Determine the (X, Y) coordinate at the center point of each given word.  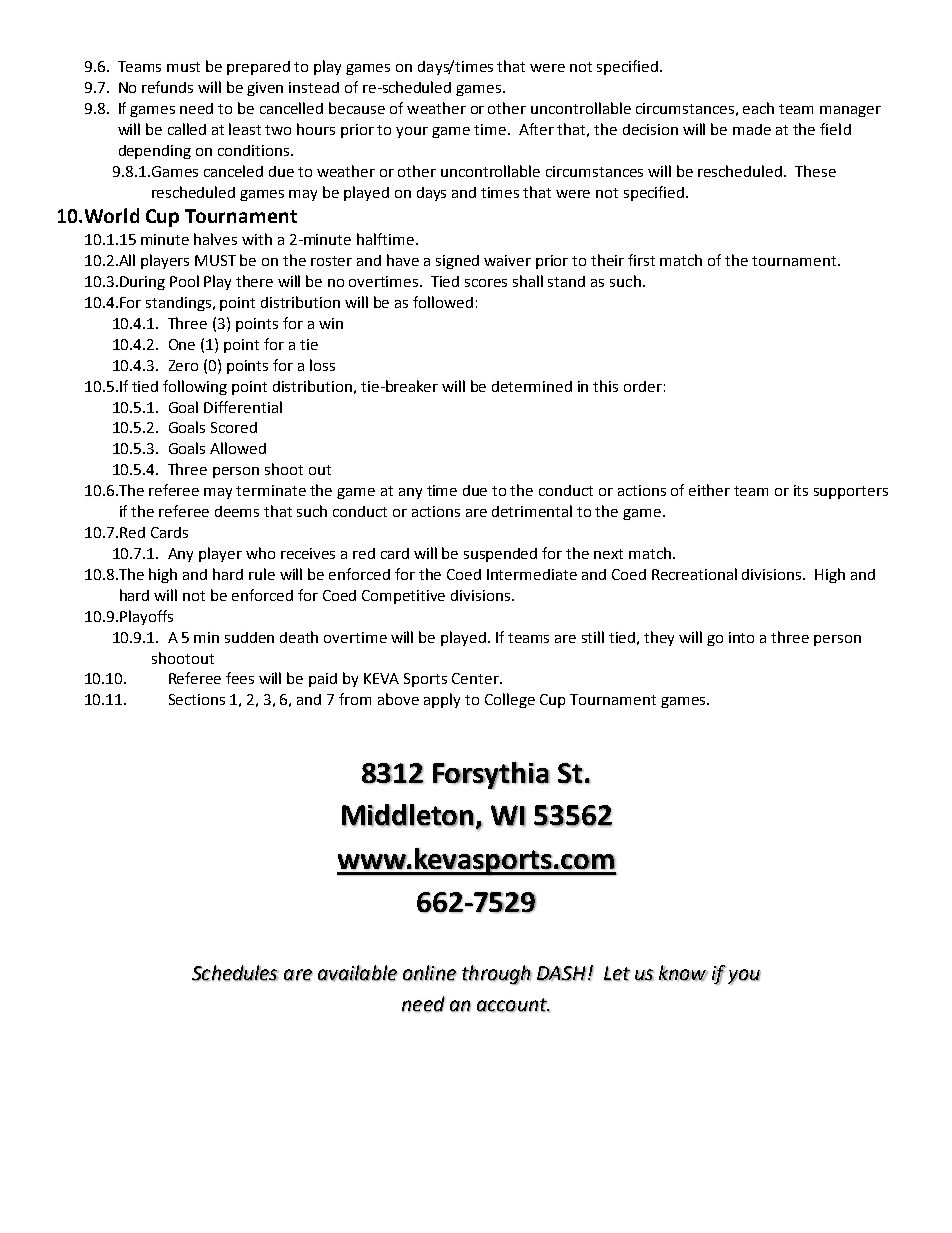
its (801, 490)
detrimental (532, 511)
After (536, 129)
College (510, 700)
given (265, 89)
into (741, 637)
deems (237, 511)
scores (486, 283)
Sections (197, 699)
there (254, 281)
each (758, 108)
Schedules (235, 973)
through (497, 975)
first (641, 260)
